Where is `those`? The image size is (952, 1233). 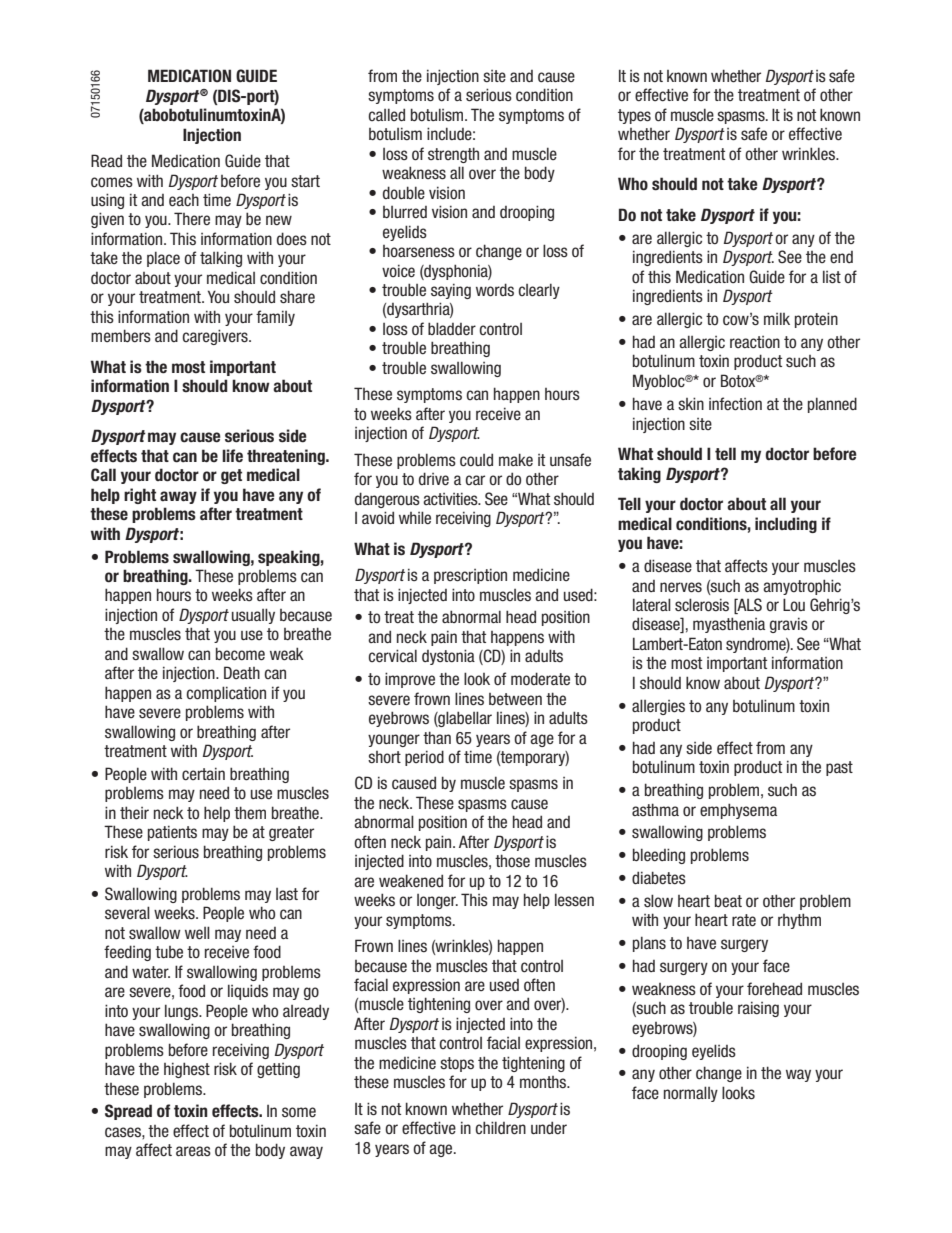 those is located at coordinates (512, 861).
